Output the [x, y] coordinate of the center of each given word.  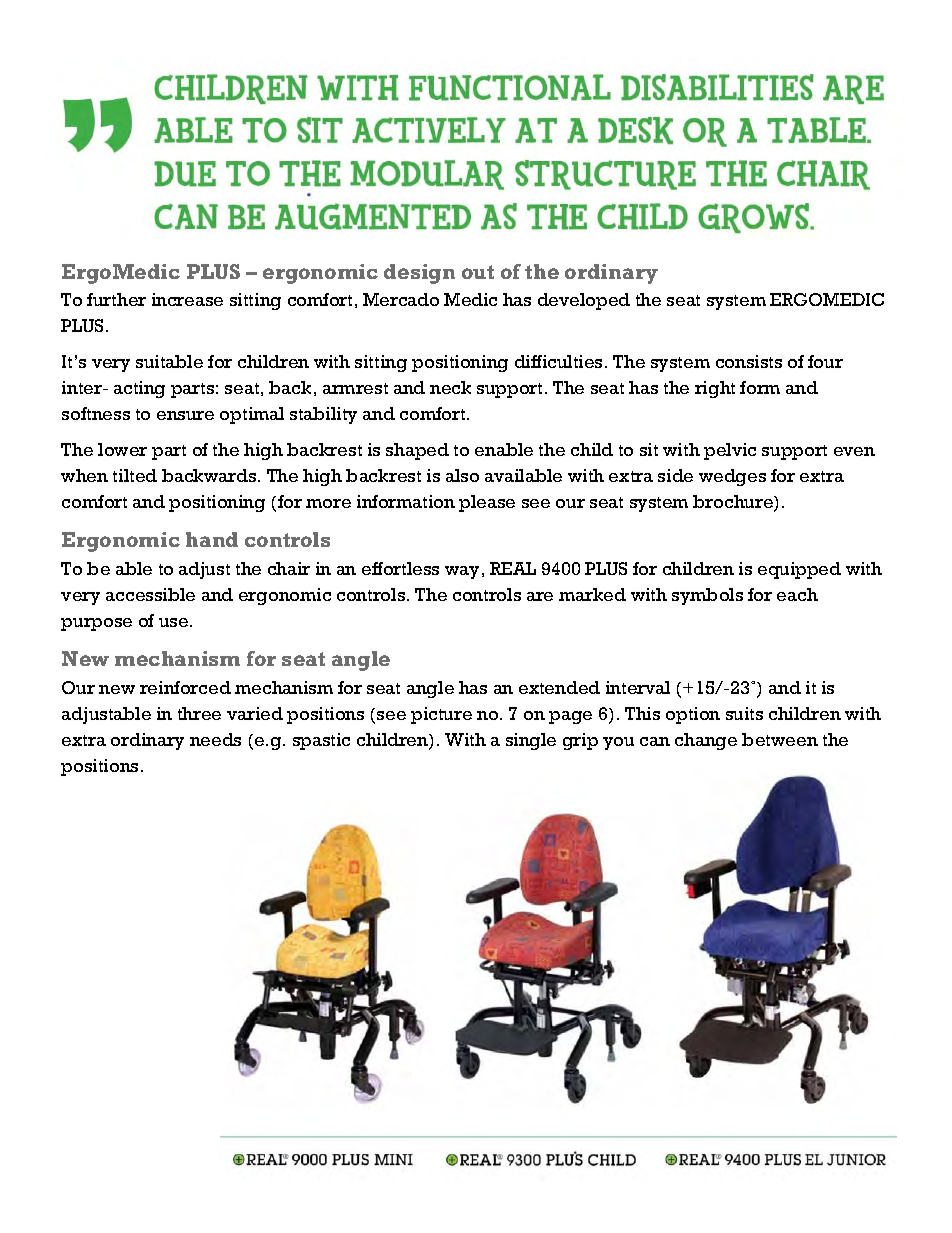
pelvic [730, 451]
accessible [150, 594]
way [462, 572]
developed [584, 301]
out [478, 272]
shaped [417, 451]
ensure [185, 415]
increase [187, 299]
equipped [799, 570]
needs [215, 739]
